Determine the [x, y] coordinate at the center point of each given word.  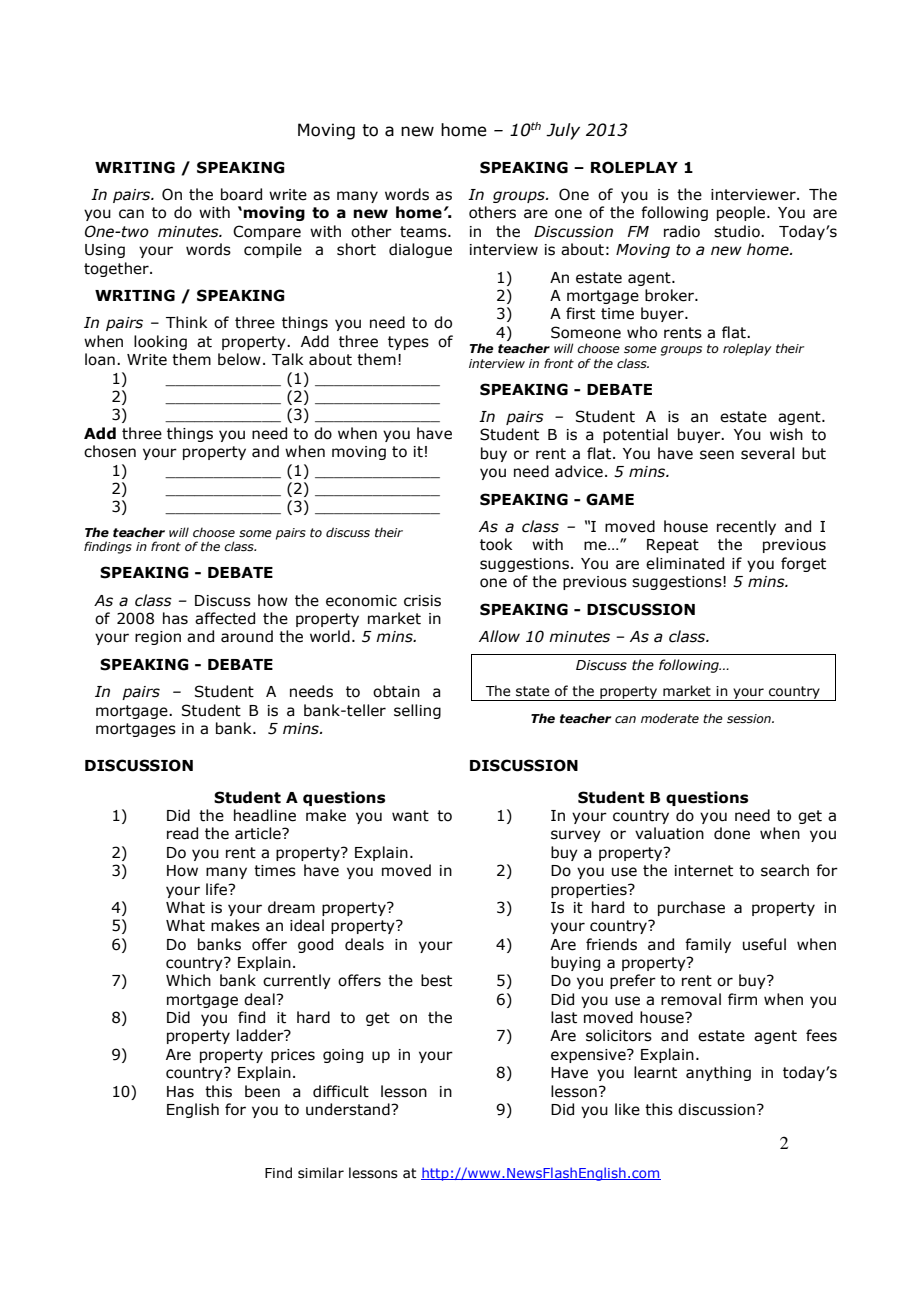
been [262, 1091]
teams [424, 232]
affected [225, 618]
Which [188, 980]
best [436, 980]
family [708, 945]
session [750, 718]
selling [417, 711]
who [642, 332]
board [241, 194]
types [408, 343]
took [496, 544]
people [742, 213]
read [182, 833]
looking [160, 342]
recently [746, 527]
